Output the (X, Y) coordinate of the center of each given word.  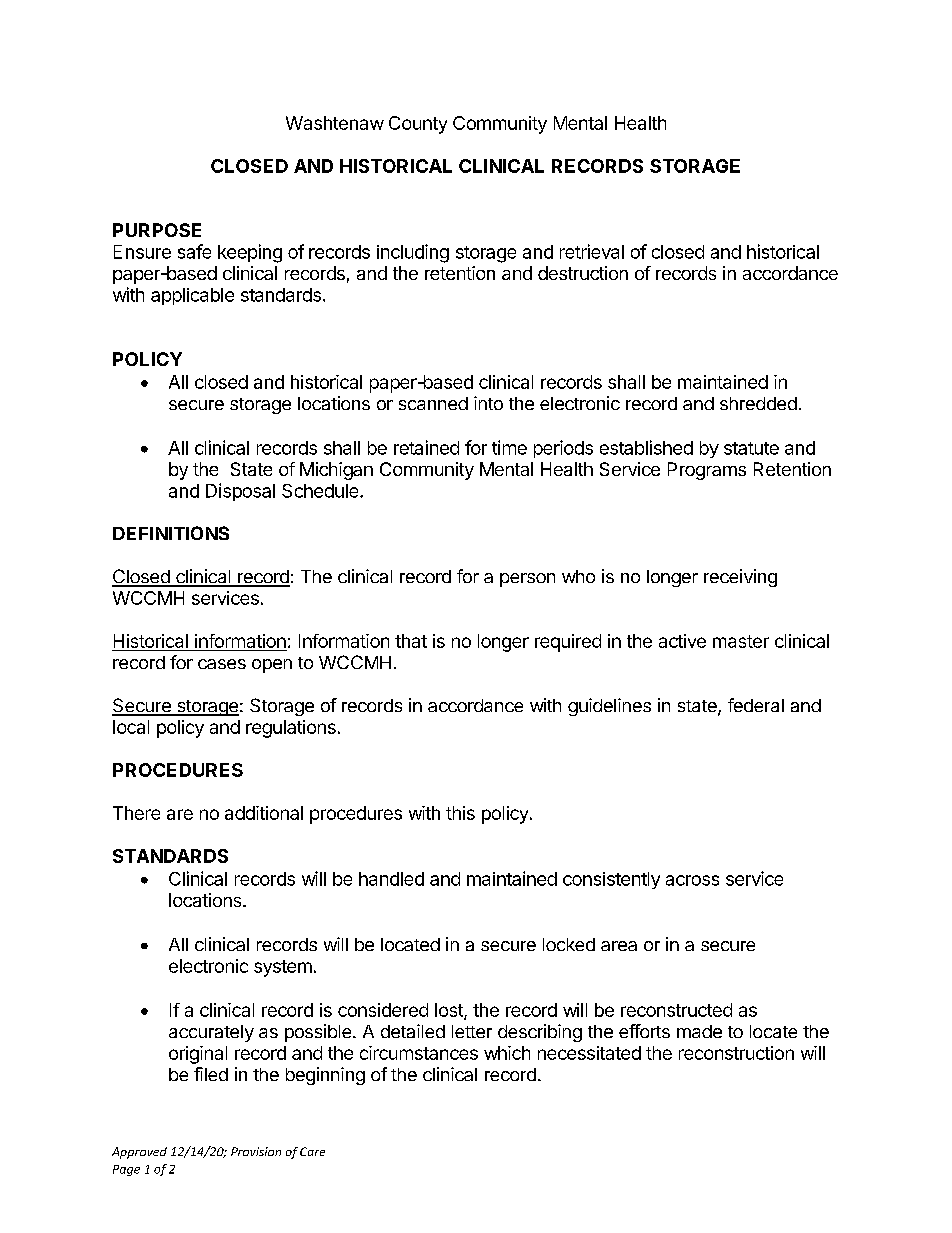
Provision (256, 1151)
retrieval (592, 251)
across (692, 880)
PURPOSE (157, 230)
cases (222, 664)
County (418, 125)
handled (391, 879)
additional (264, 813)
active (682, 641)
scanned (433, 403)
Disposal (240, 492)
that (411, 641)
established (646, 447)
